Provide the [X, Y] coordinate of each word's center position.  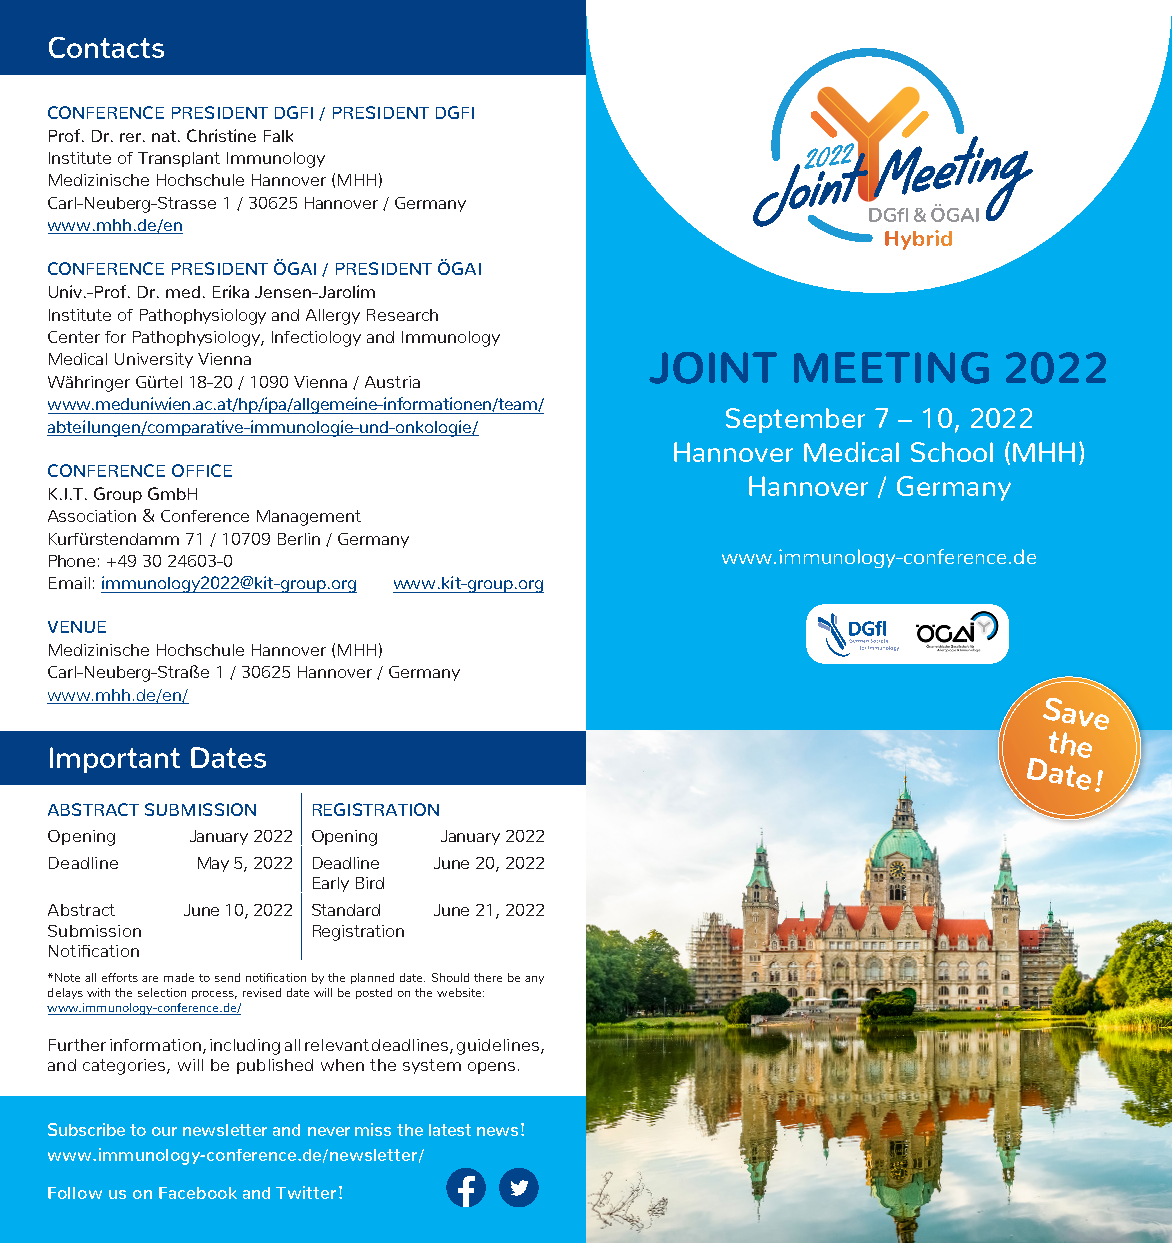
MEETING [891, 368]
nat [165, 136]
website [460, 992]
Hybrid [918, 240]
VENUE [77, 627]
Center [74, 337]
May [213, 864]
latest [450, 1130]
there [488, 977]
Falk [278, 136]
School [952, 452]
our [164, 1131]
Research [402, 315]
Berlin [299, 539]
